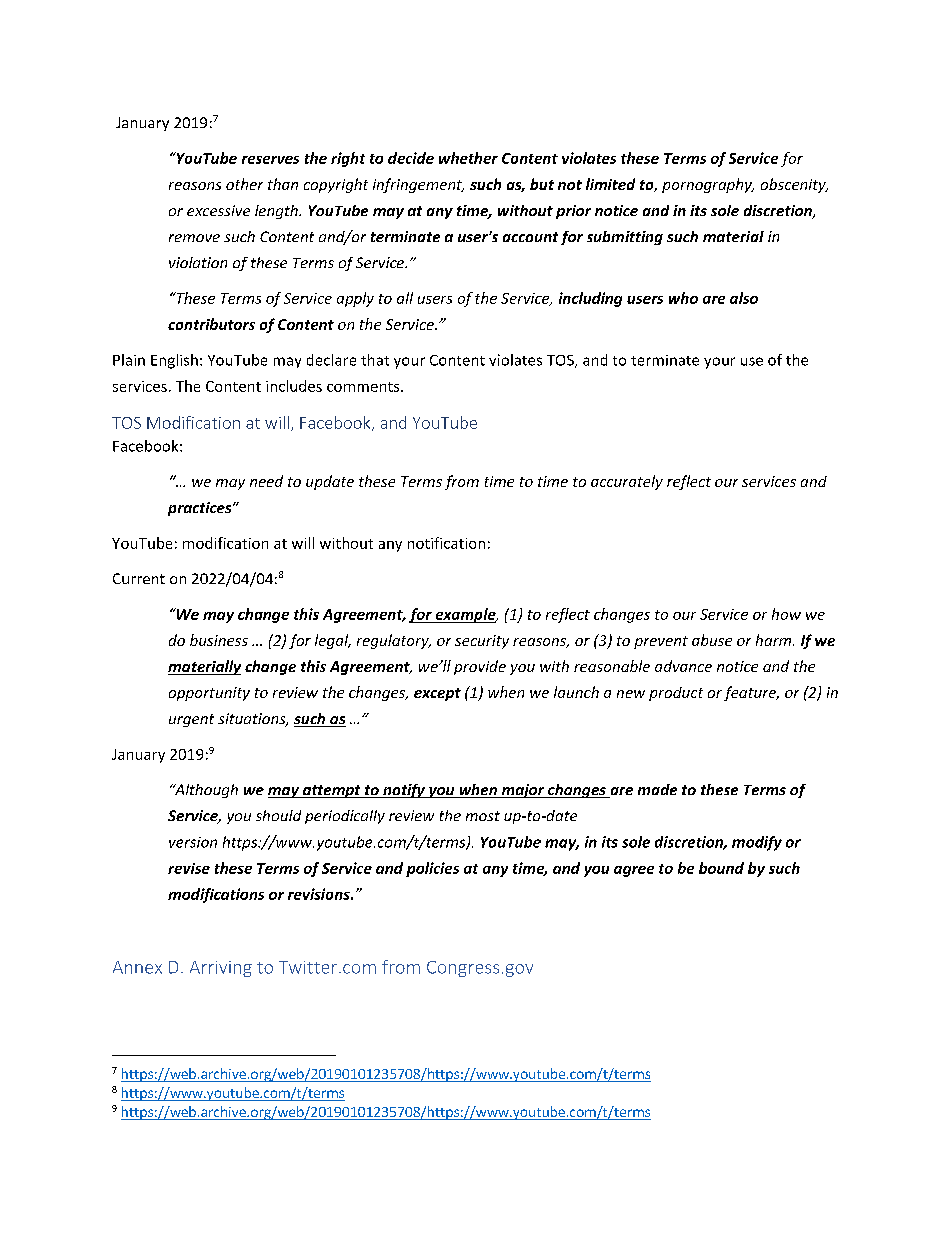 The width and height of the screenshot is (952, 1233). I want to click on pornography, so click(708, 185).
